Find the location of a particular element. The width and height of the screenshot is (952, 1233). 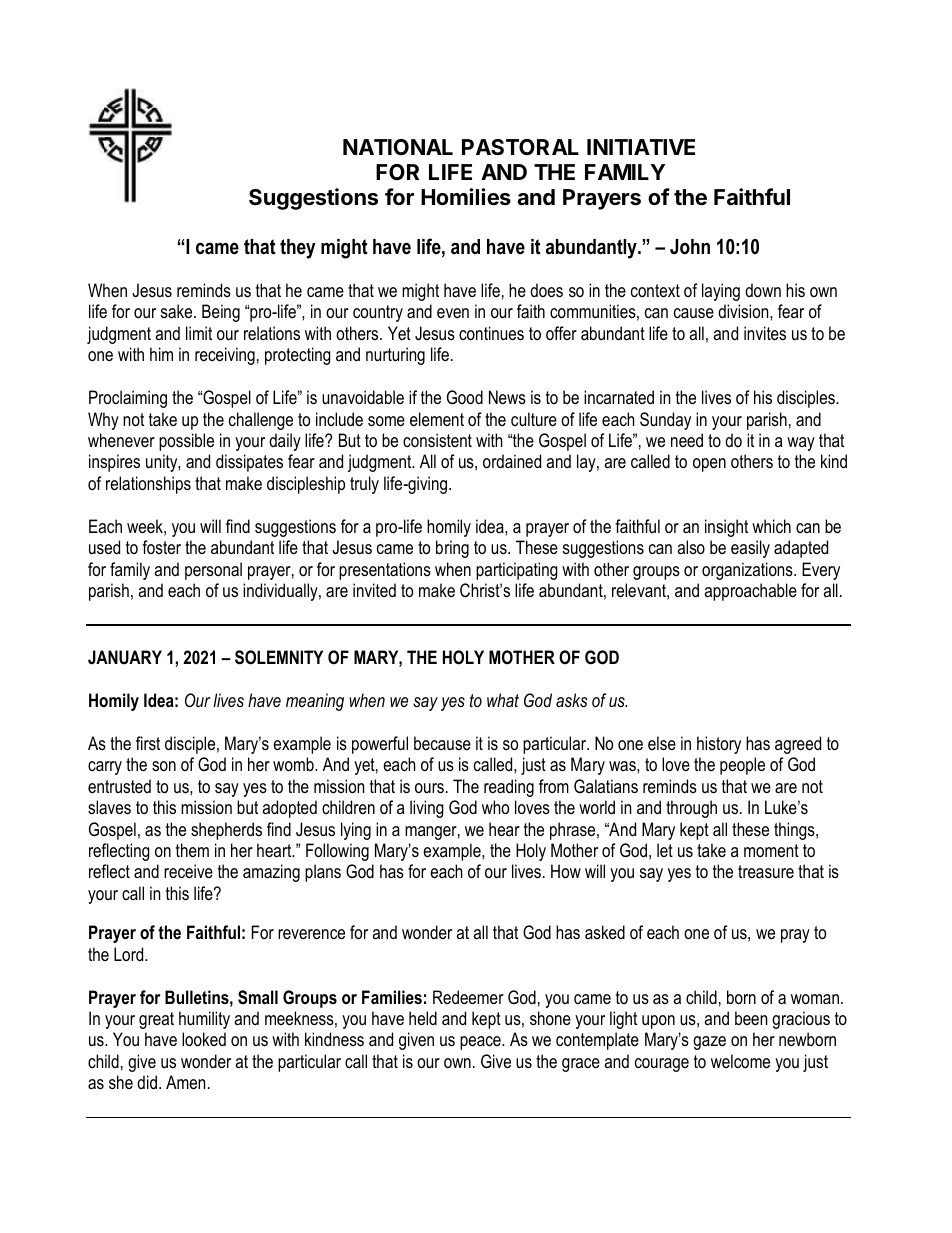

PASTORAL is located at coordinates (520, 147).
